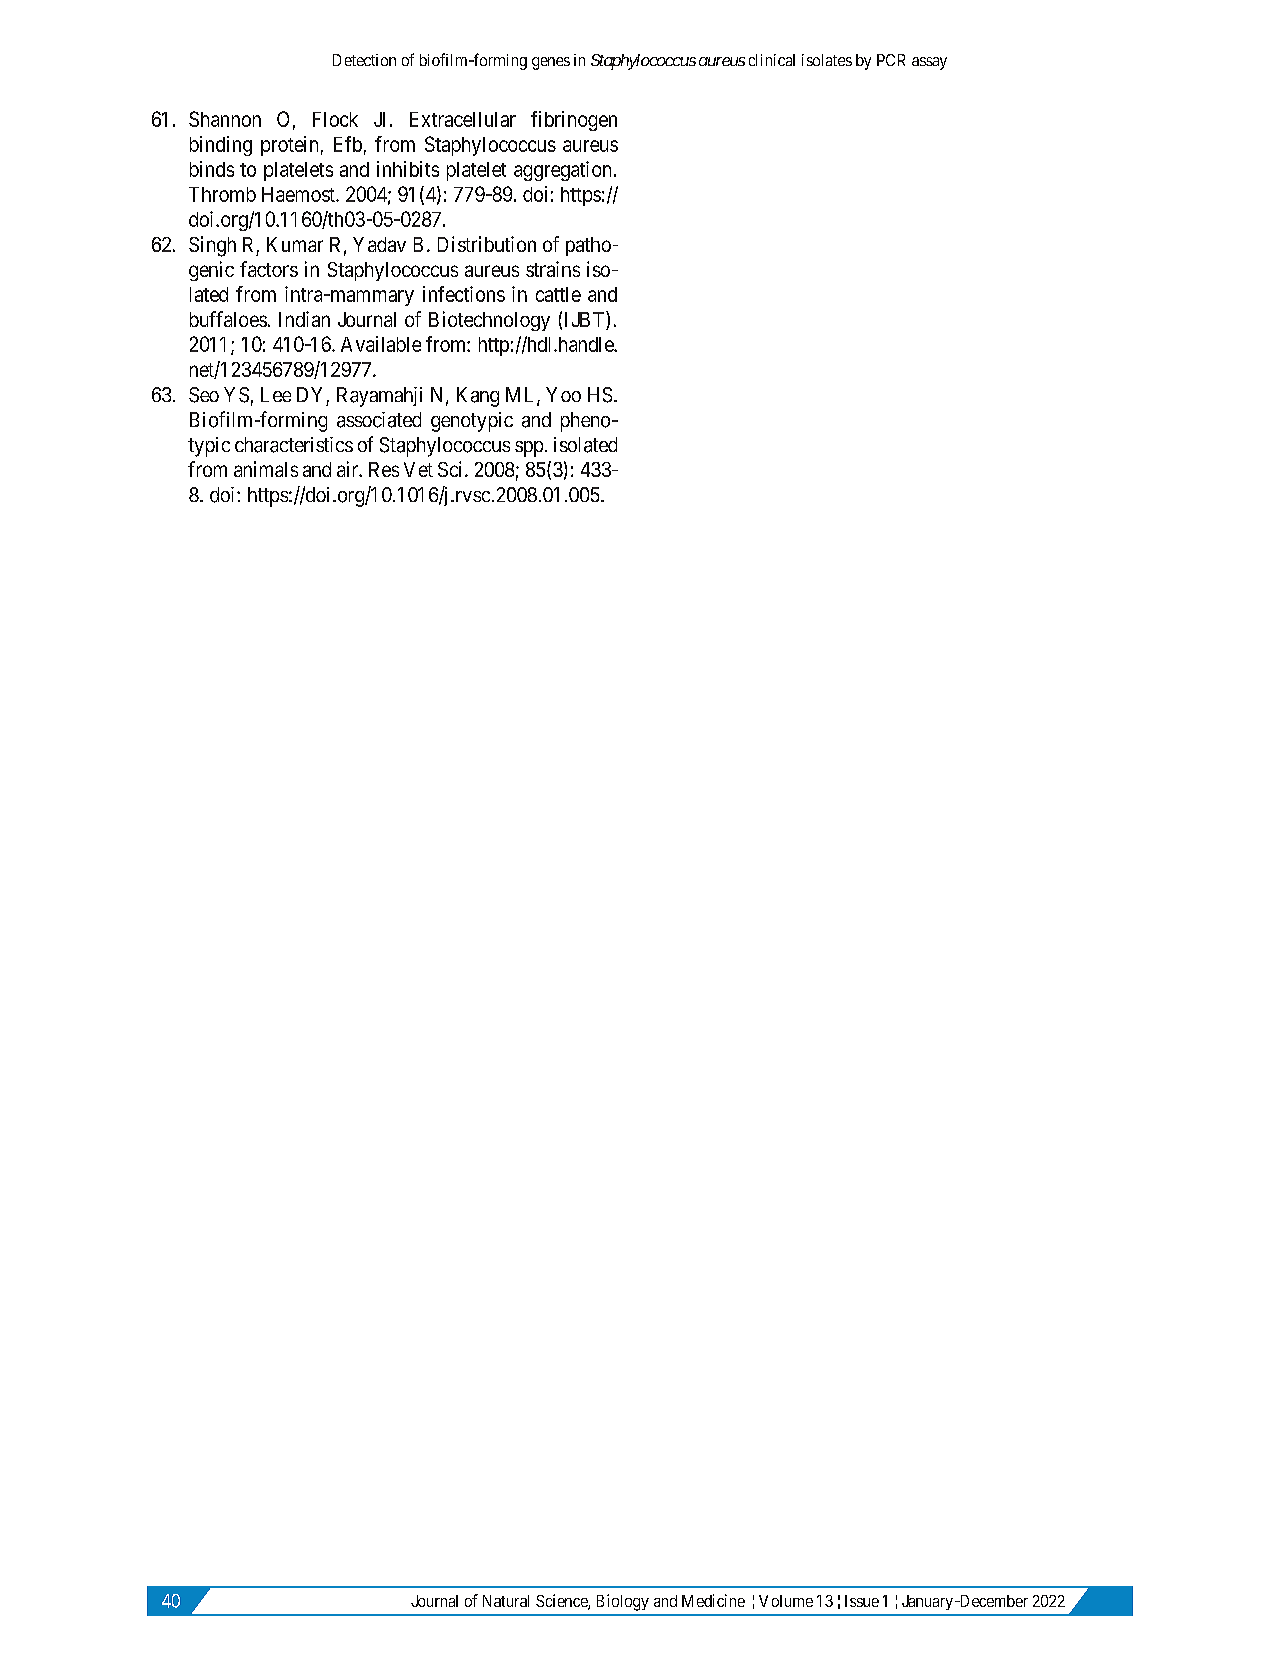 Image resolution: width=1280 pixels, height=1657 pixels. Describe the element at coordinates (827, 60) in the screenshot. I see `isolates` at that location.
